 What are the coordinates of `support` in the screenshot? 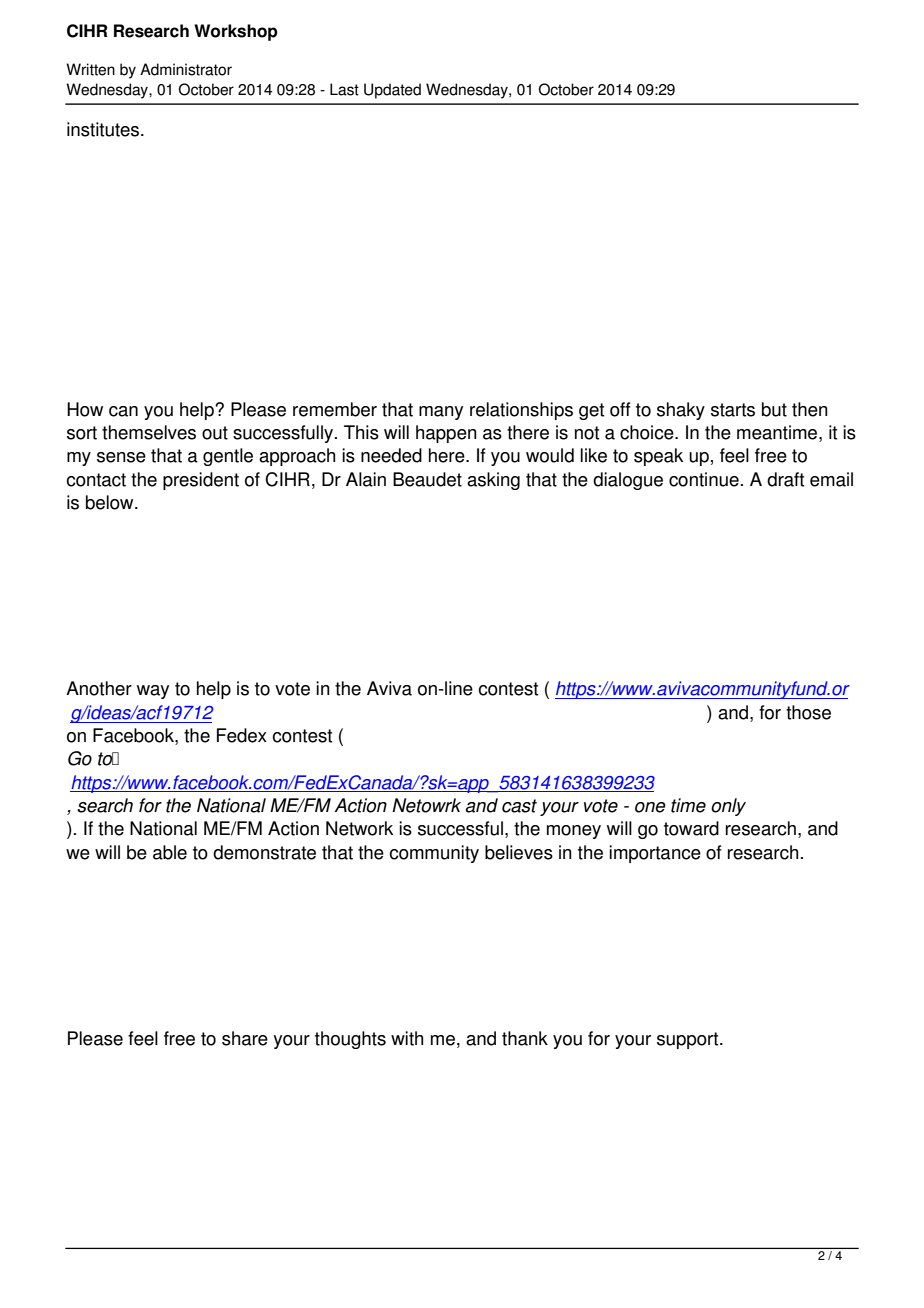 It's located at (689, 1040).
